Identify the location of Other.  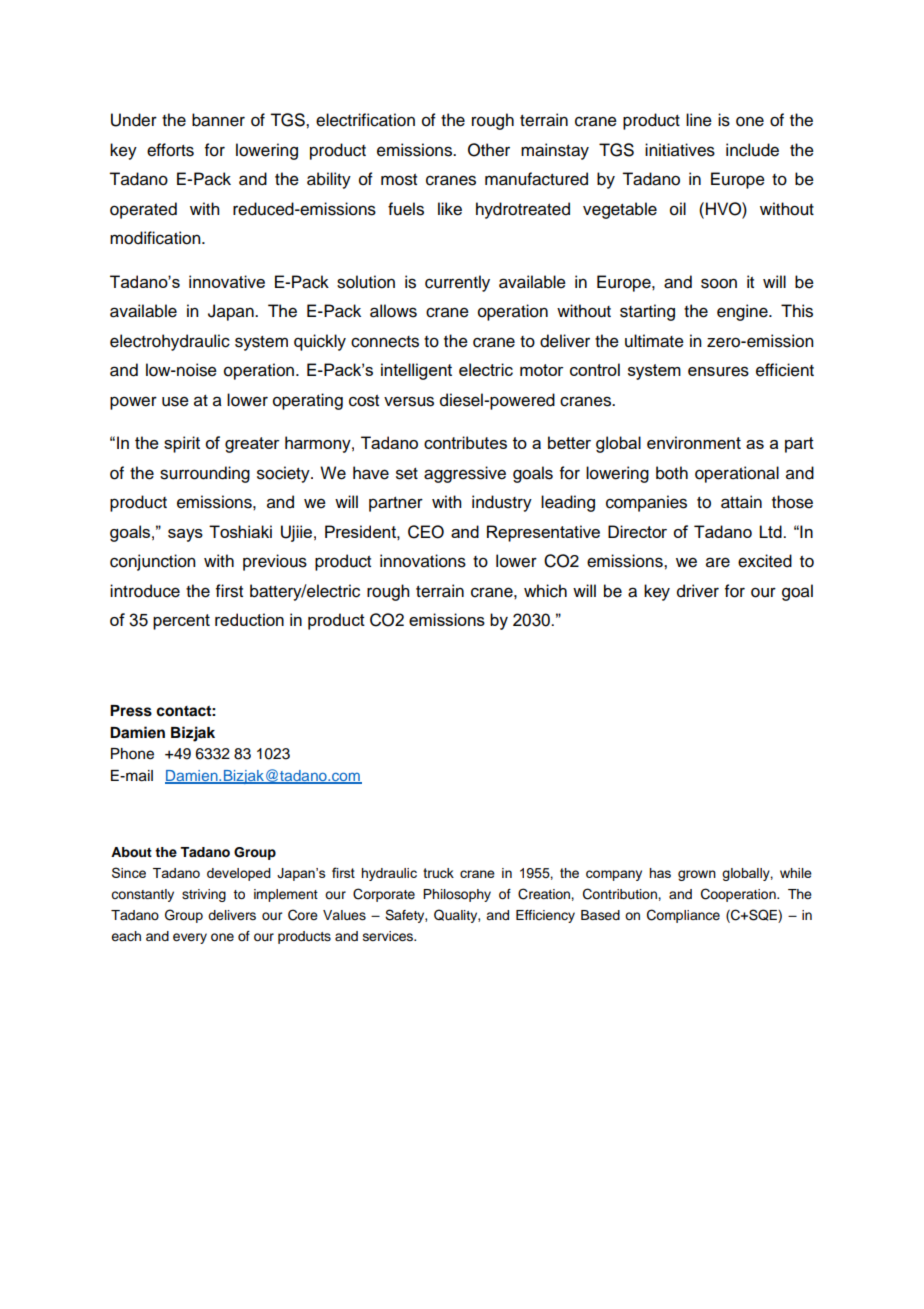
(489, 150).
